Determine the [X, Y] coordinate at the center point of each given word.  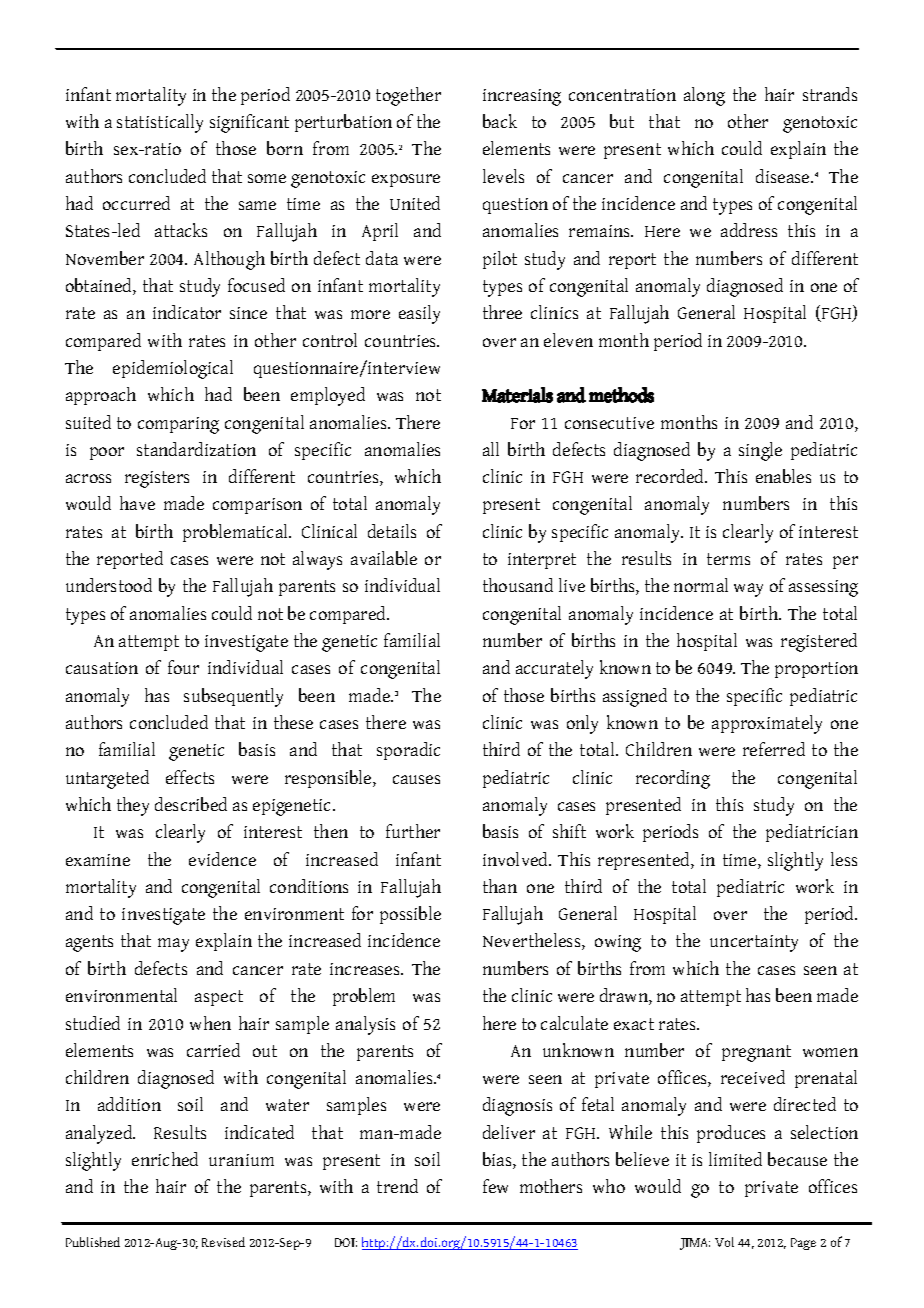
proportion [816, 670]
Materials [517, 395]
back [500, 121]
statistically [160, 123]
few [495, 1186]
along [704, 96]
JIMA [695, 1244]
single [760, 451]
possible [410, 915]
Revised [223, 1242]
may [173, 945]
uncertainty [754, 943]
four [183, 667]
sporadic [408, 751]
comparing [178, 425]
